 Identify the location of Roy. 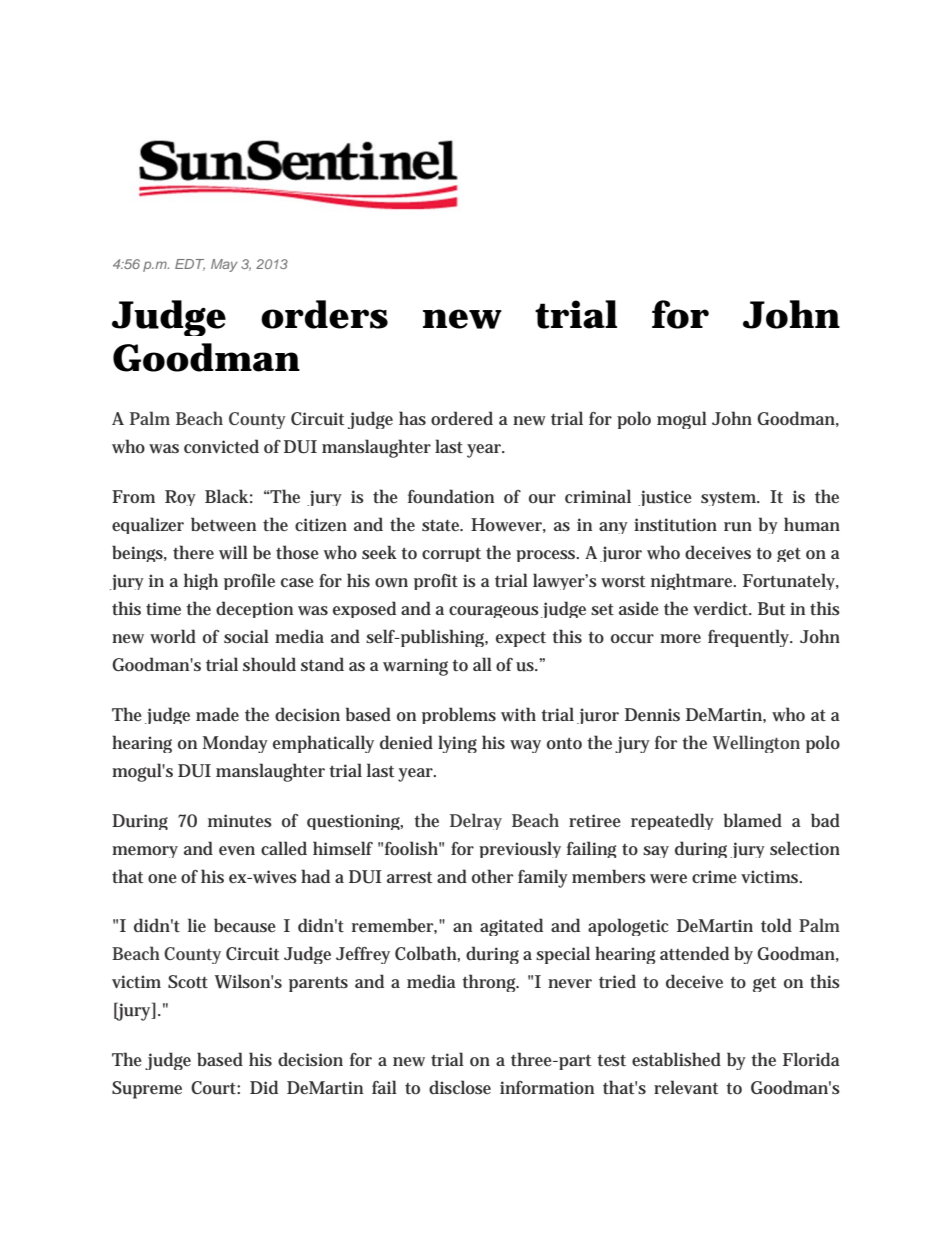
(180, 498).
